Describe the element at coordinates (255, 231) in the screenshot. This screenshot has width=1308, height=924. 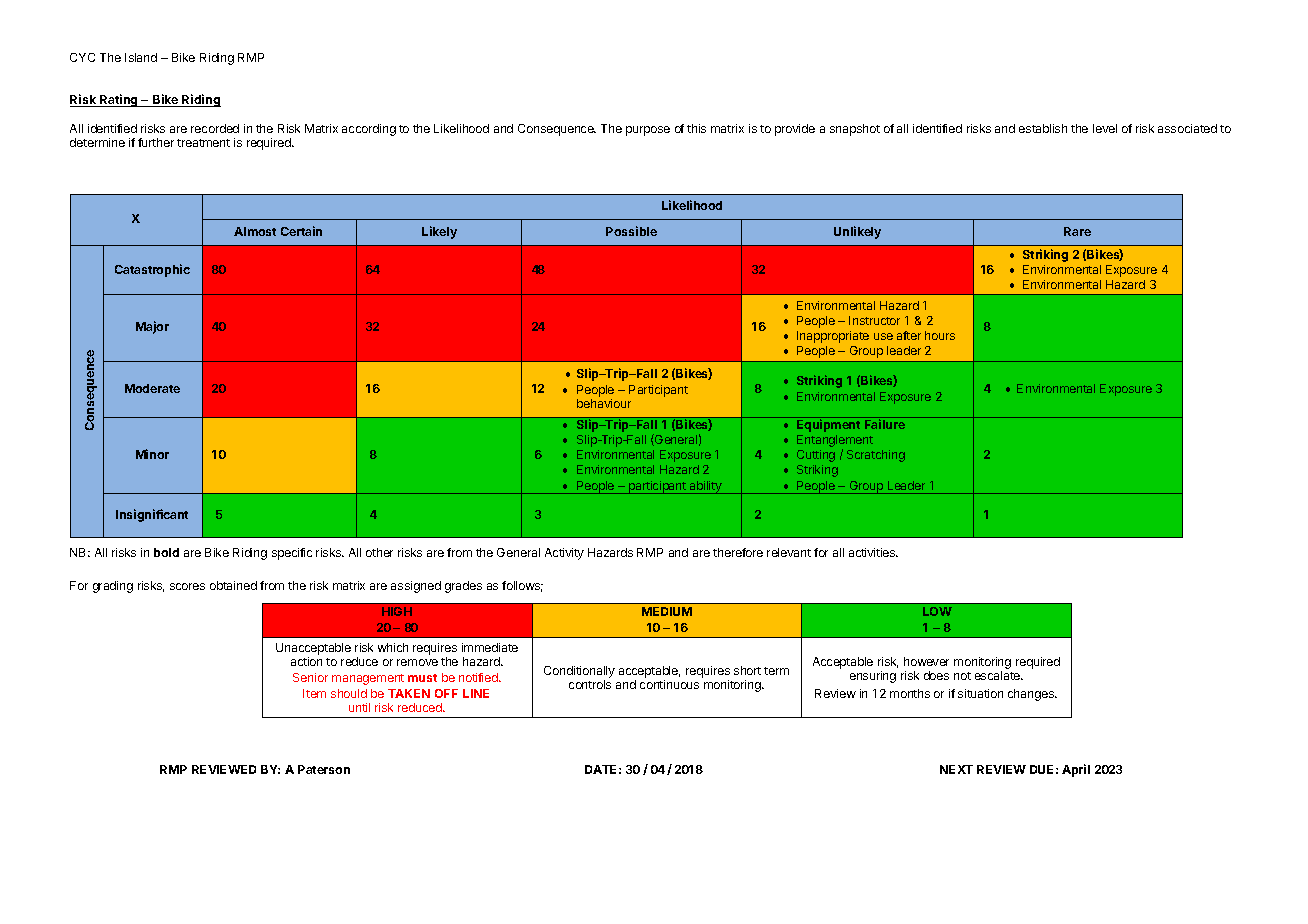
I see `Almost` at that location.
